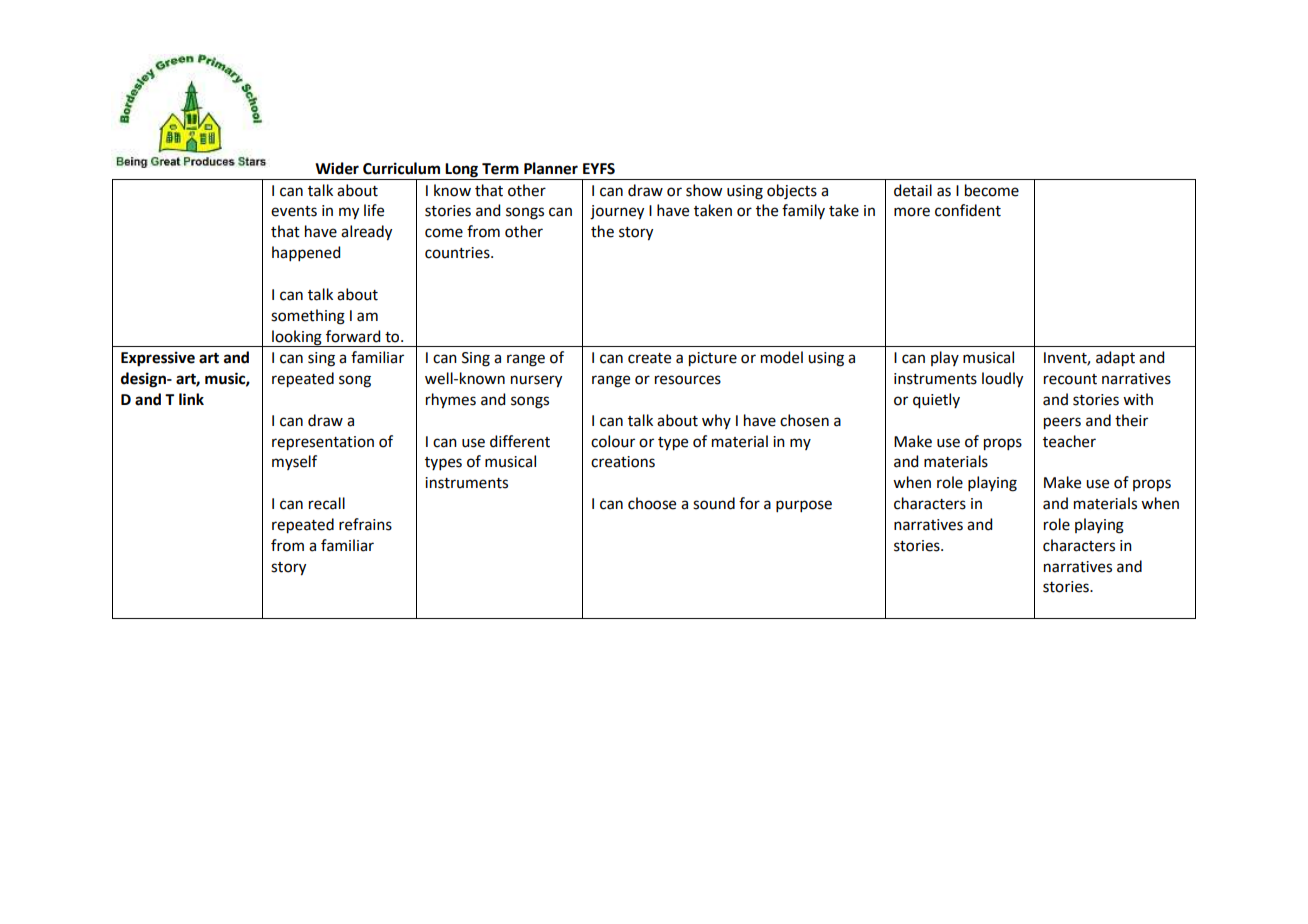 The height and width of the page is (924, 1308). Describe the element at coordinates (704, 190) in the page. I see `show` at that location.
